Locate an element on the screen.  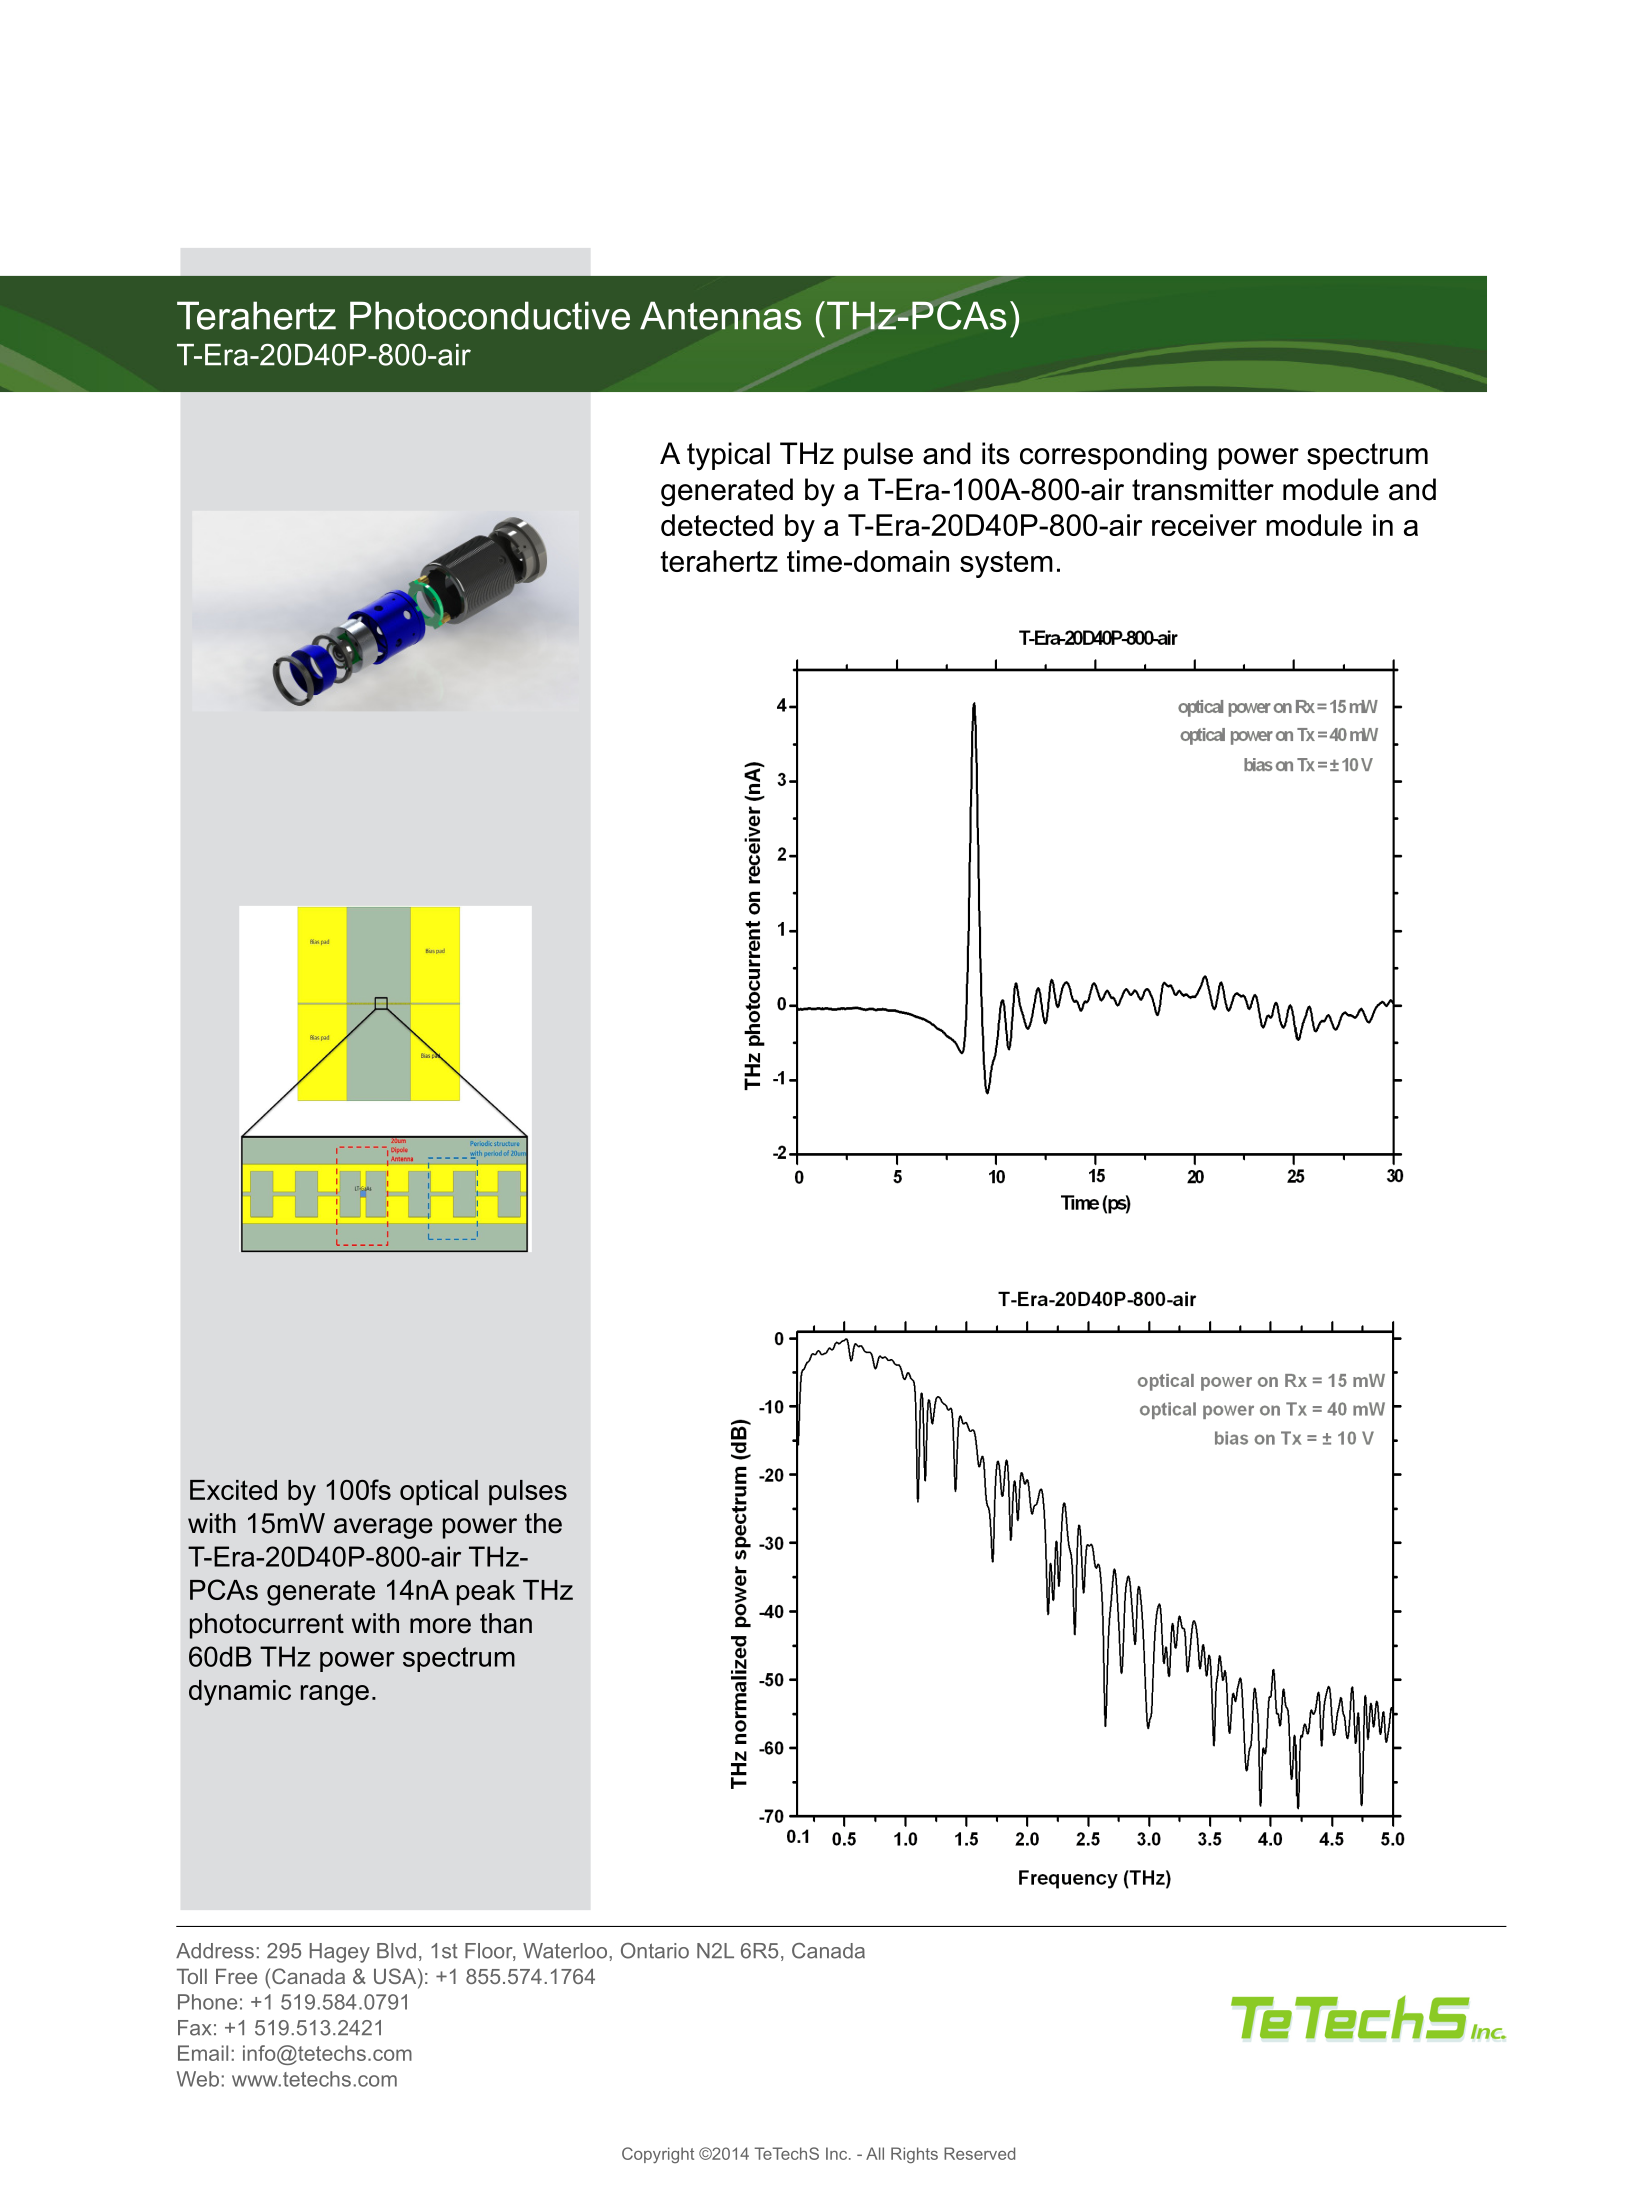
Excited is located at coordinates (233, 1490).
